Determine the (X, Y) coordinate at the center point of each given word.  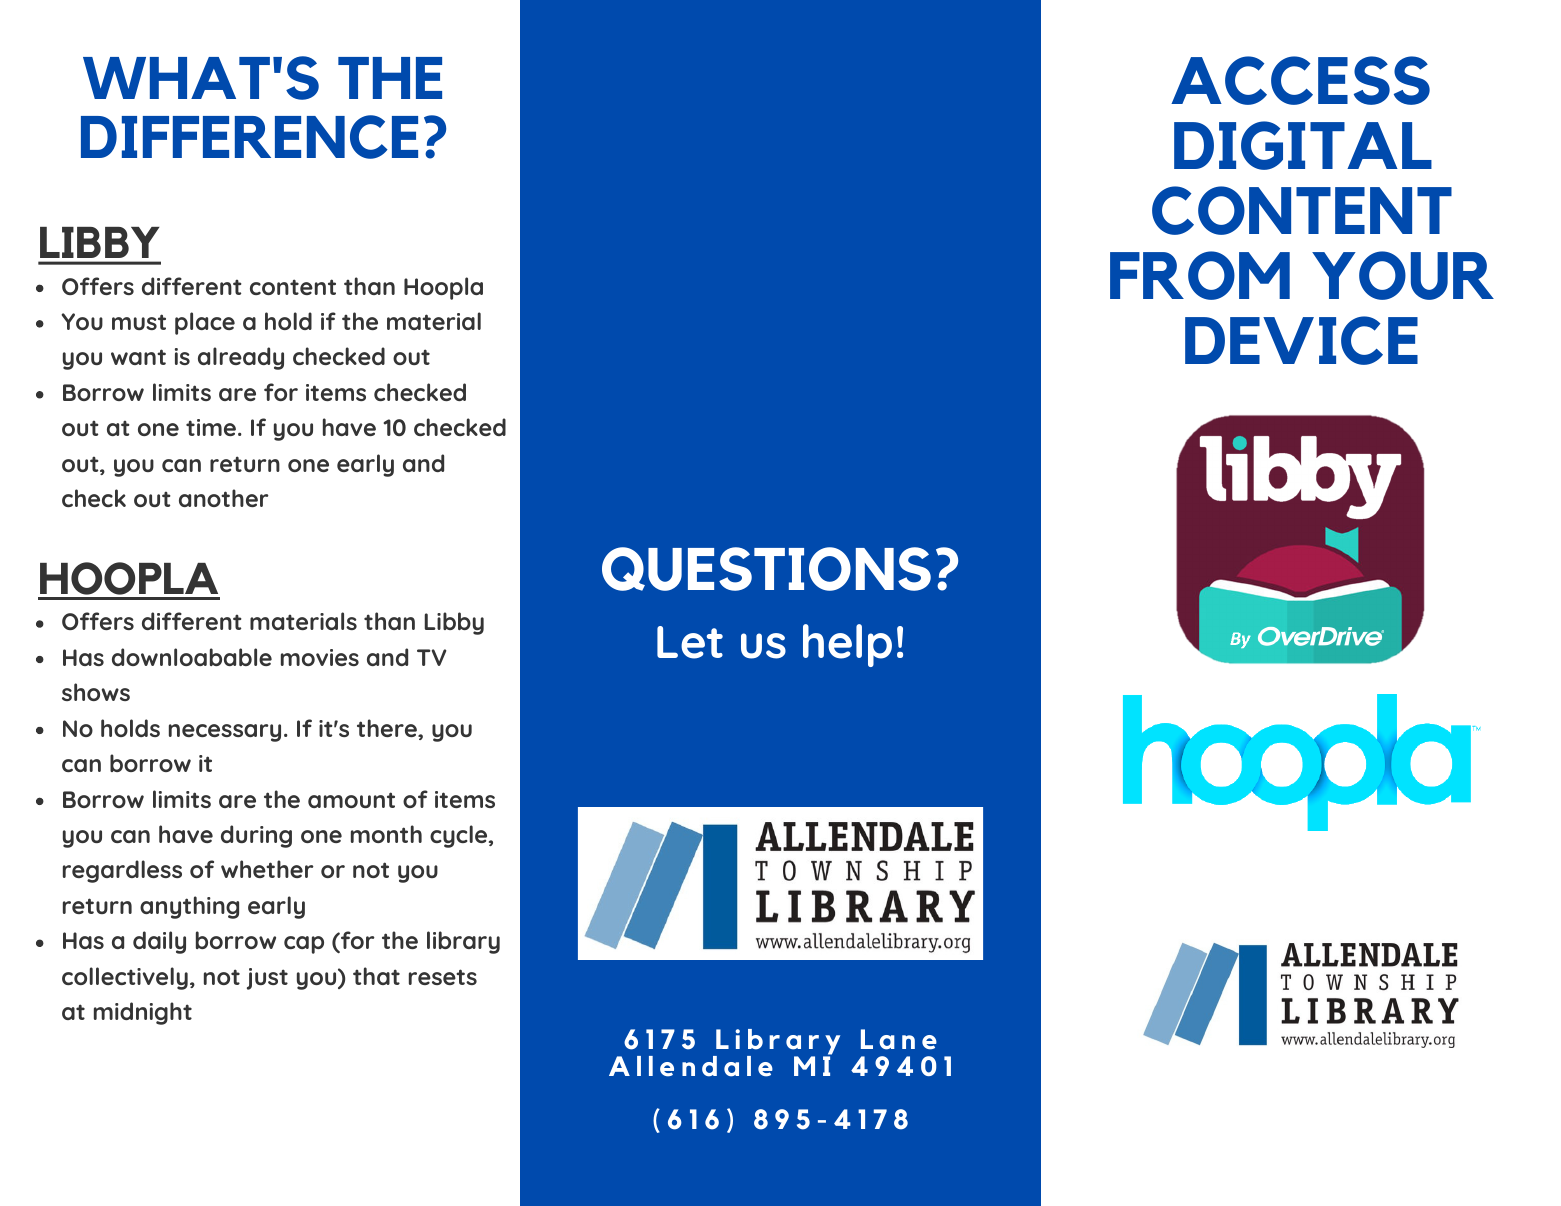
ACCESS (1300, 80)
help (847, 645)
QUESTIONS (766, 569)
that (376, 976)
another (224, 498)
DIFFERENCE (249, 137)
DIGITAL (1303, 145)
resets (443, 977)
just (267, 979)
